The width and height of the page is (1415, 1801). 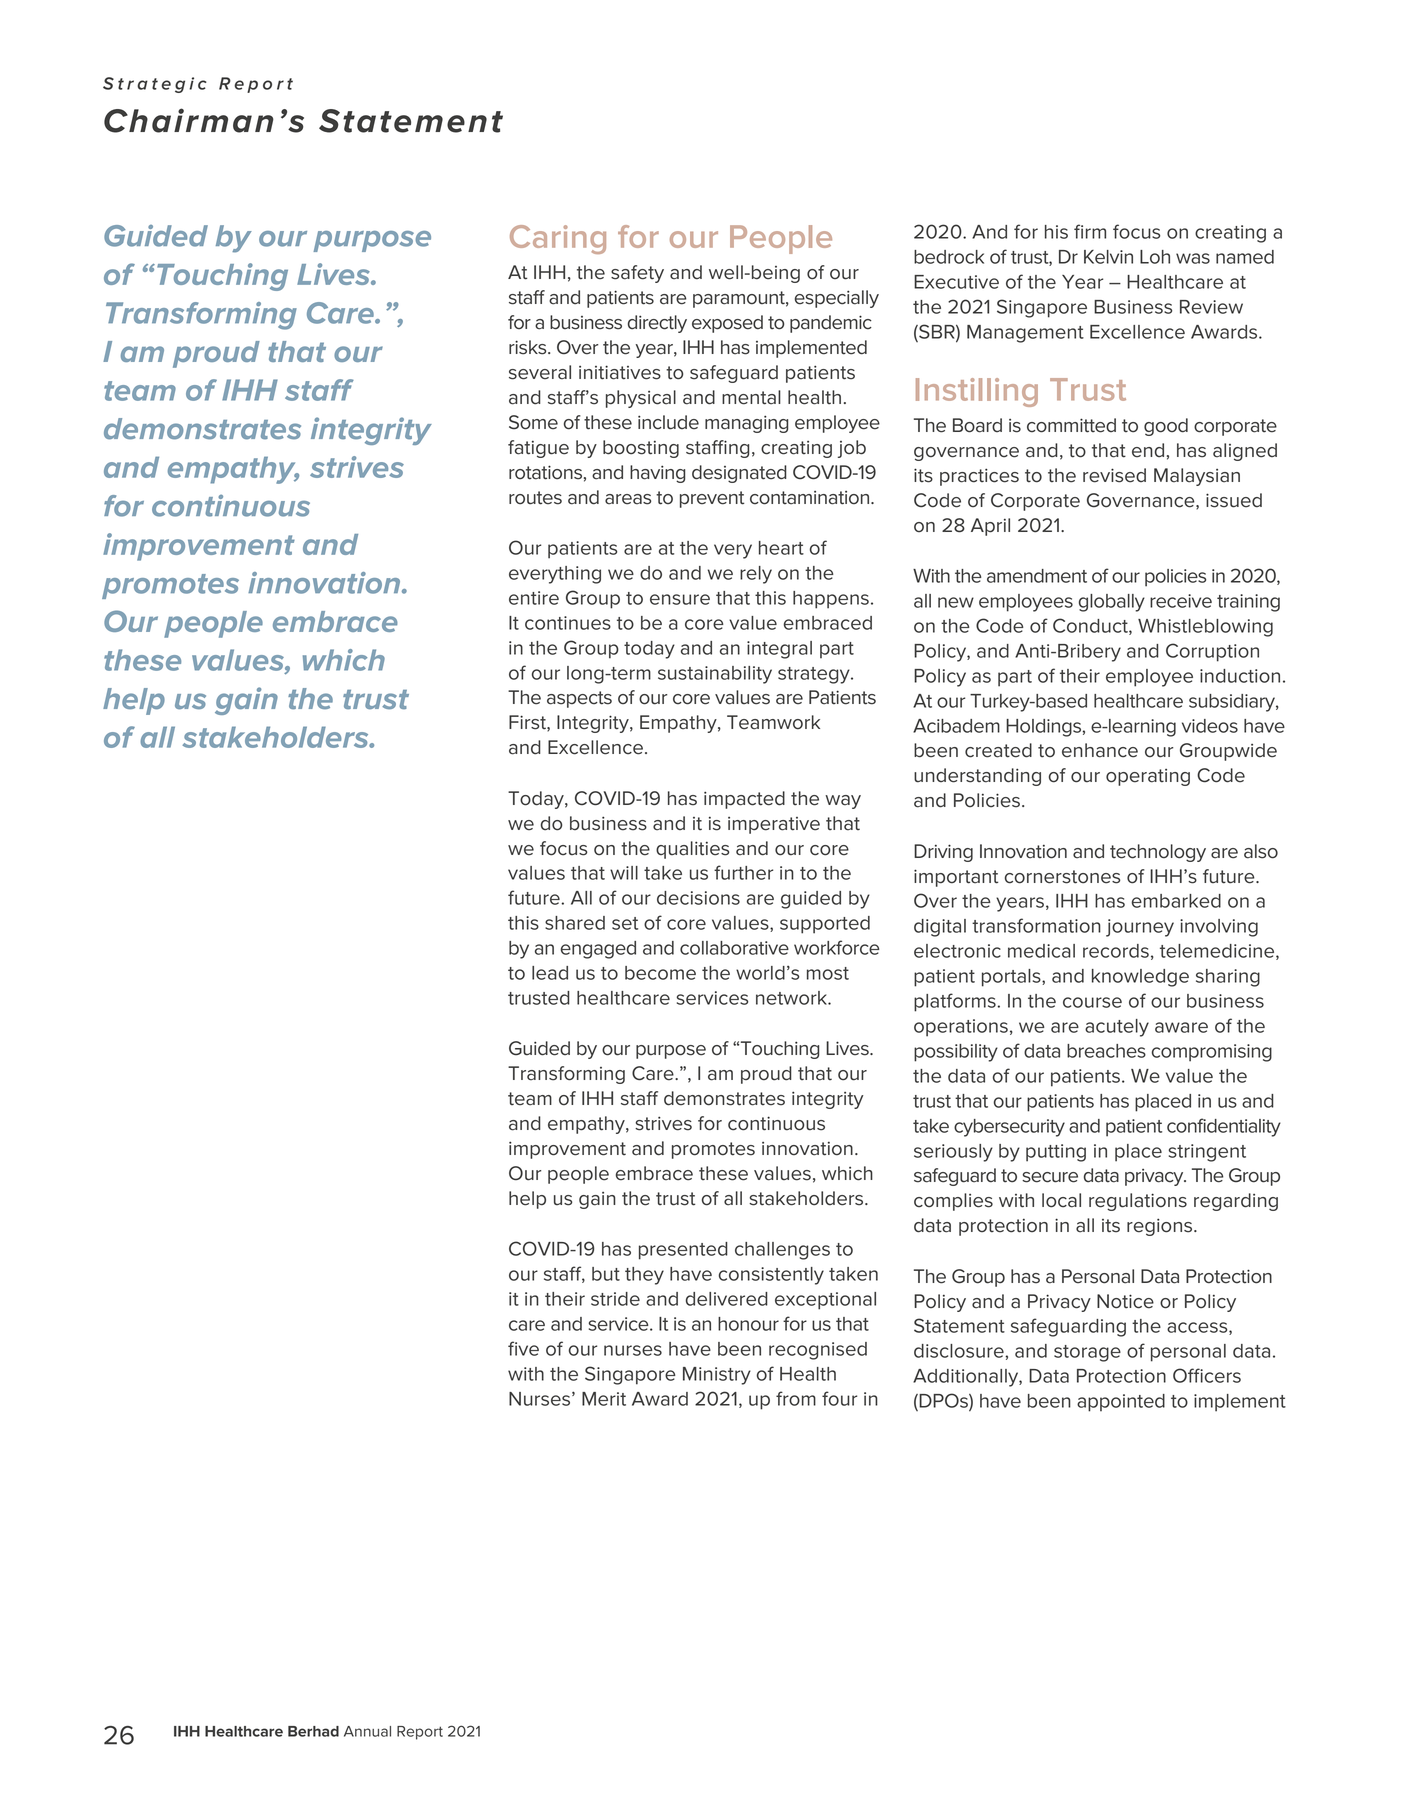 What do you see at coordinates (1121, 1403) in the page?
I see `appointed` at bounding box center [1121, 1403].
